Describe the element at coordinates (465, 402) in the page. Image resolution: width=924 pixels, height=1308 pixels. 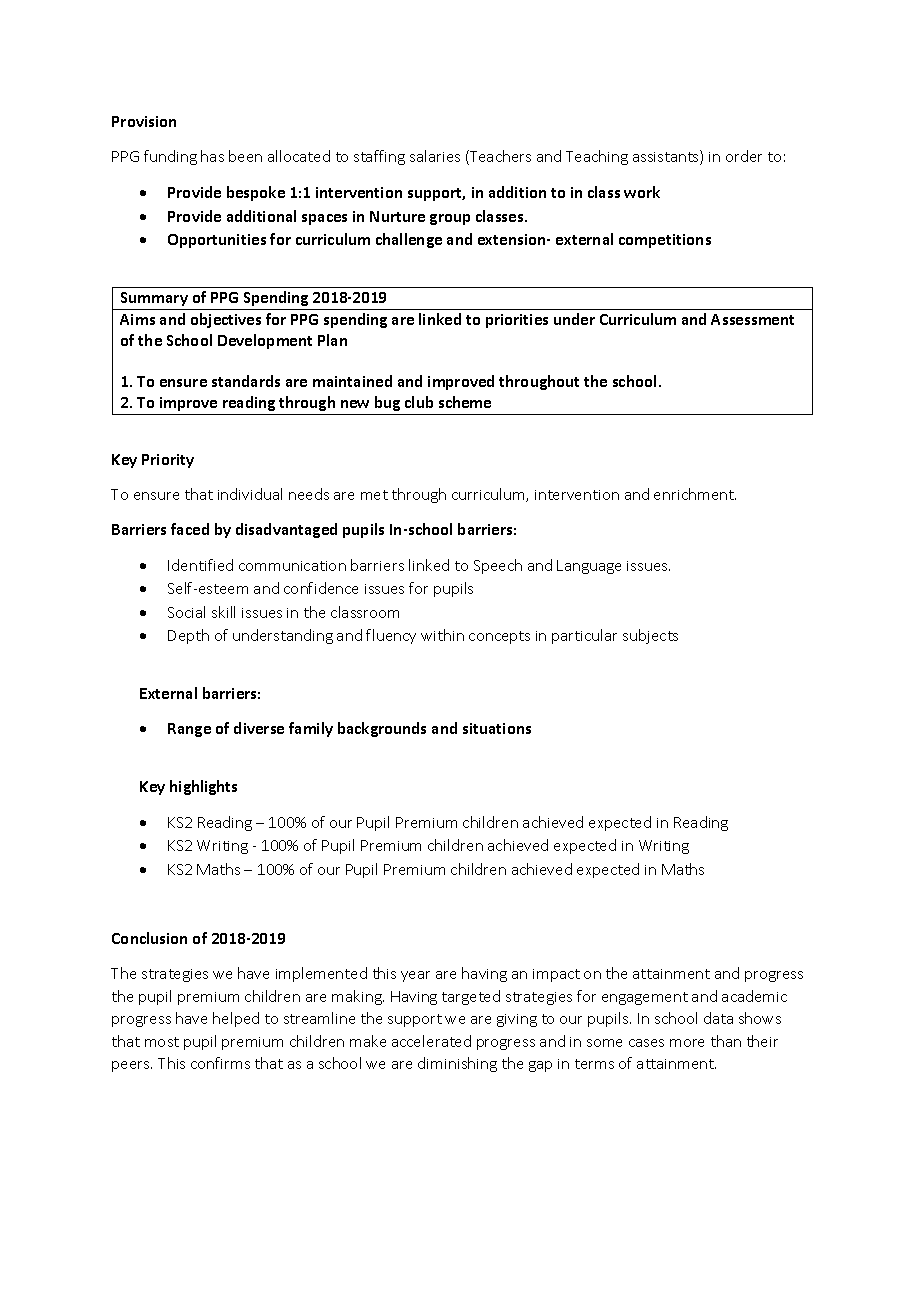
I see `scheme` at that location.
